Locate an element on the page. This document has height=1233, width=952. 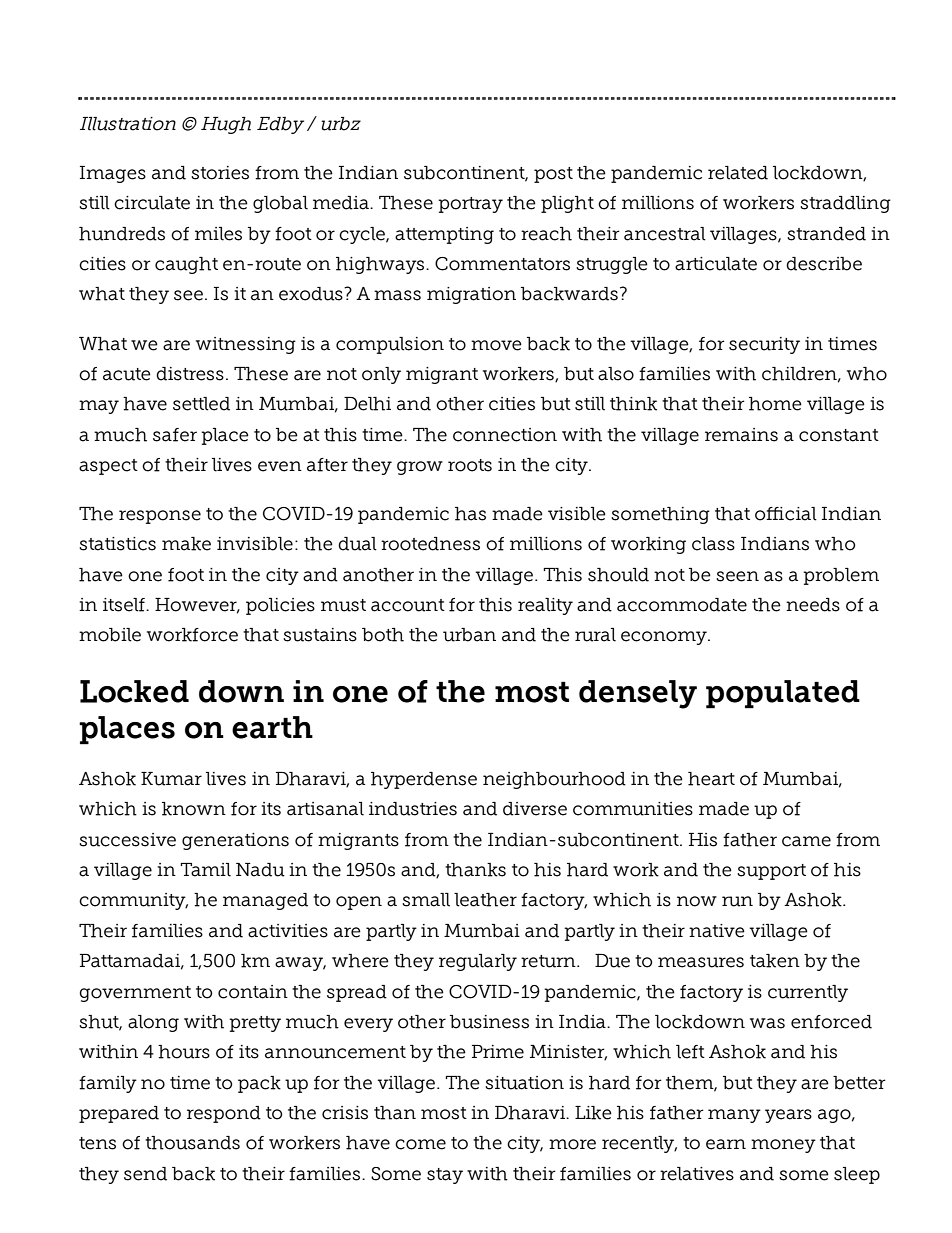
stay is located at coordinates (445, 1176).
